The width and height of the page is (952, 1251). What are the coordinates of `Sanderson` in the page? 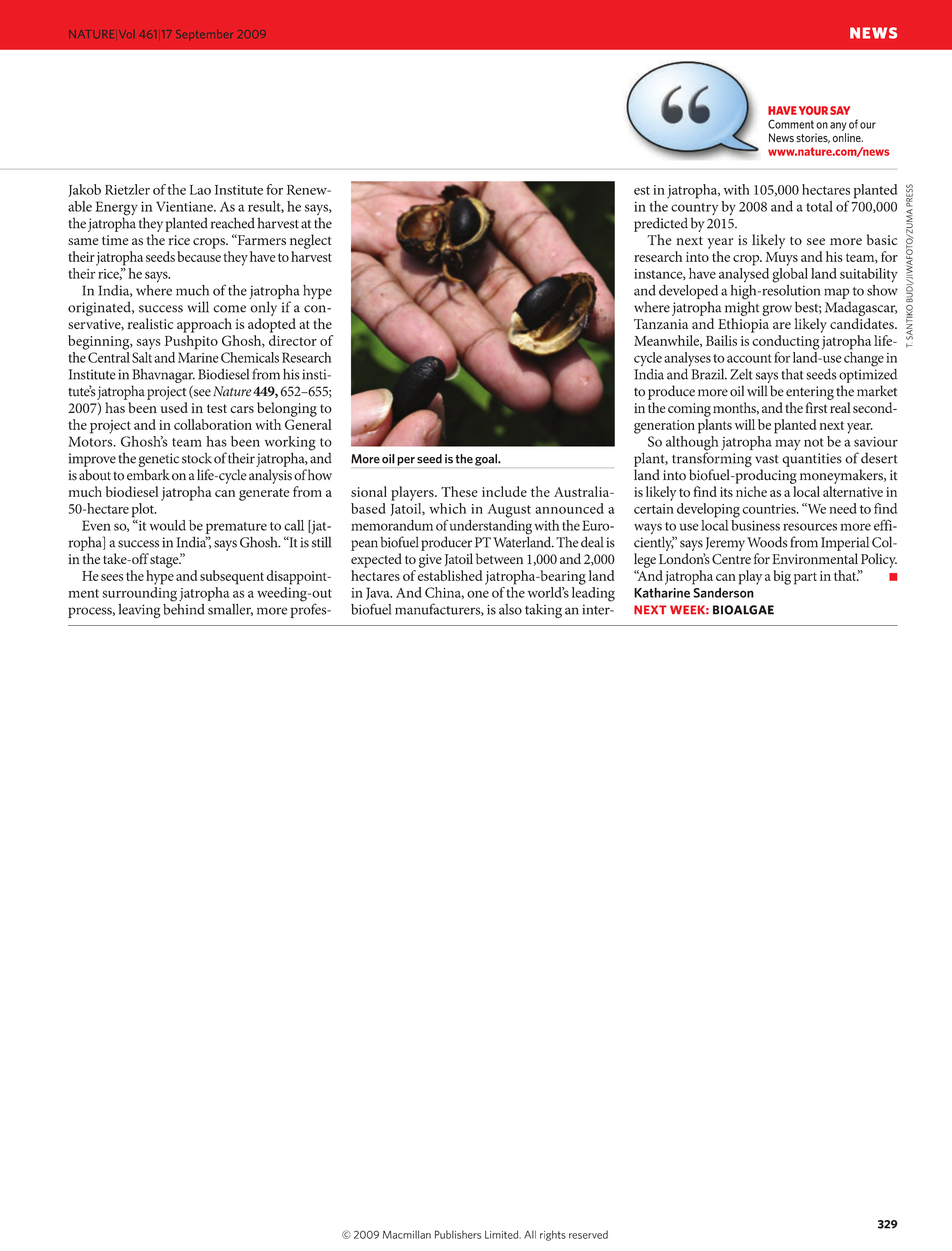 It's located at (723, 592).
